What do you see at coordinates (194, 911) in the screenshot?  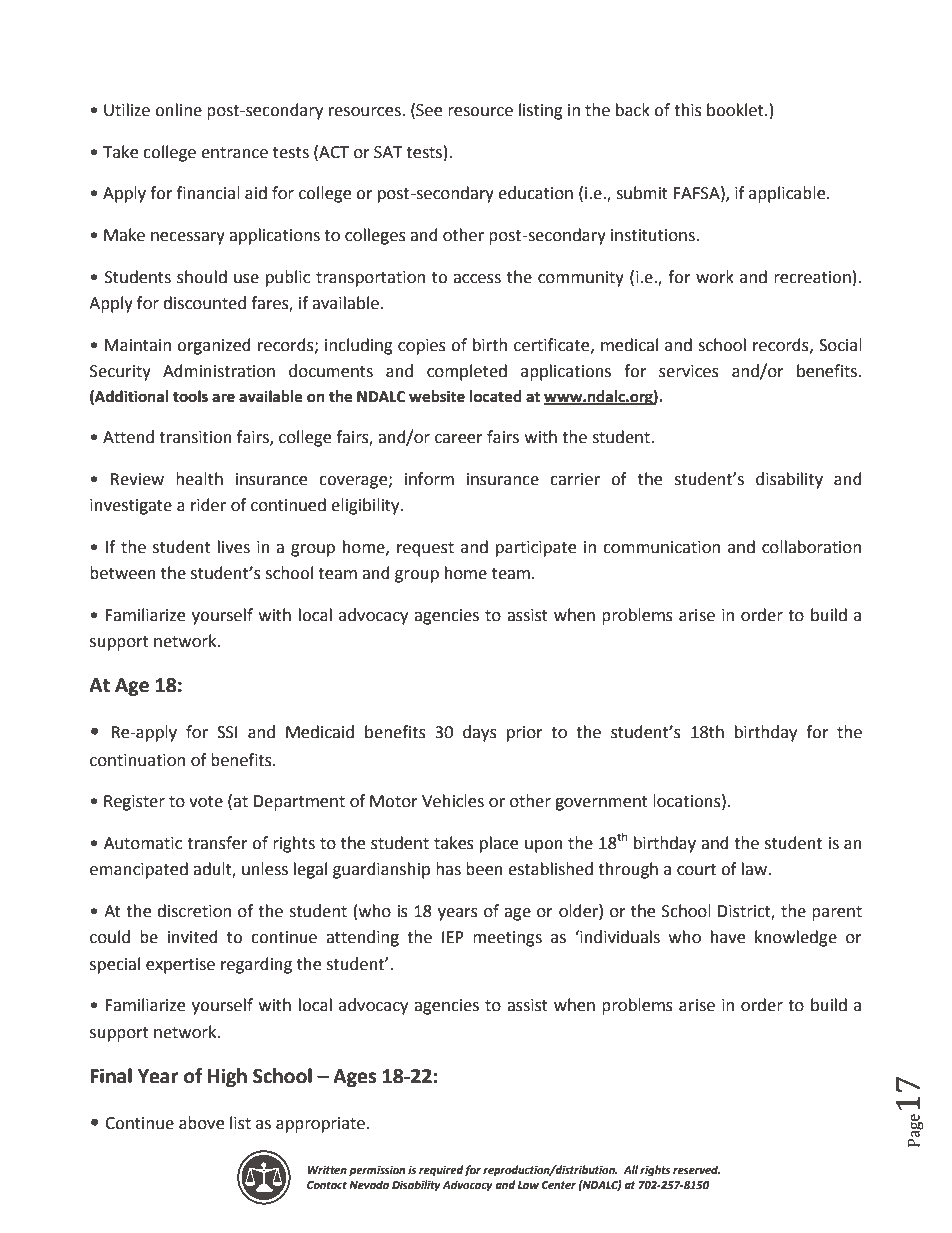 I see `discretion` at bounding box center [194, 911].
